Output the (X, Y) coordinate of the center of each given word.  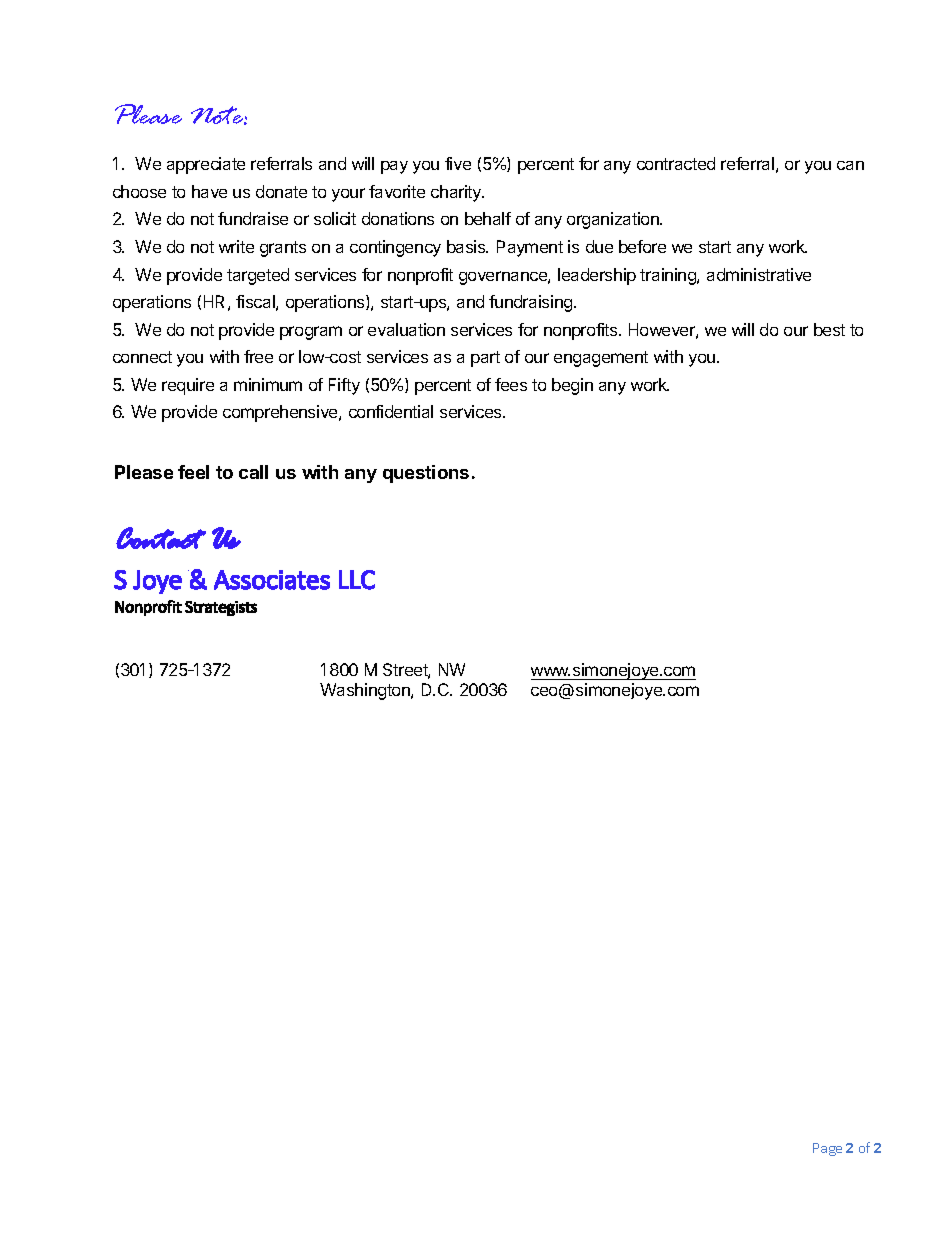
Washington (366, 691)
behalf (488, 218)
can (850, 165)
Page (827, 1149)
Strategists (221, 608)
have (209, 191)
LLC (357, 580)
